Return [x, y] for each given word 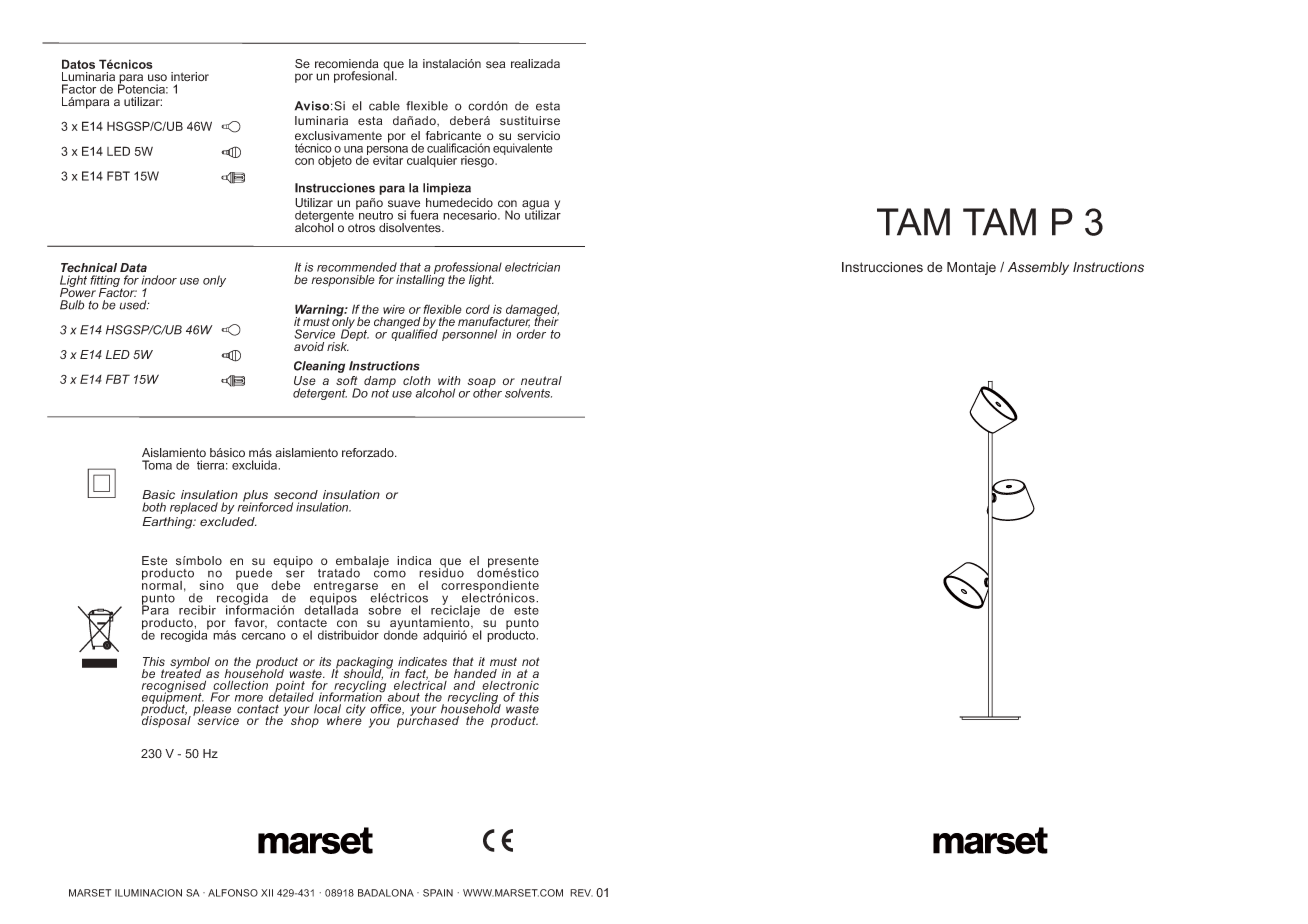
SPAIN [438, 893]
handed [475, 675]
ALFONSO [233, 893]
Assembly [1038, 268]
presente [513, 563]
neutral [541, 380]
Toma [157, 465]
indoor [159, 280]
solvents [528, 393]
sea [495, 65]
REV [581, 893]
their [546, 320]
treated [181, 674]
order [531, 333]
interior [190, 76]
